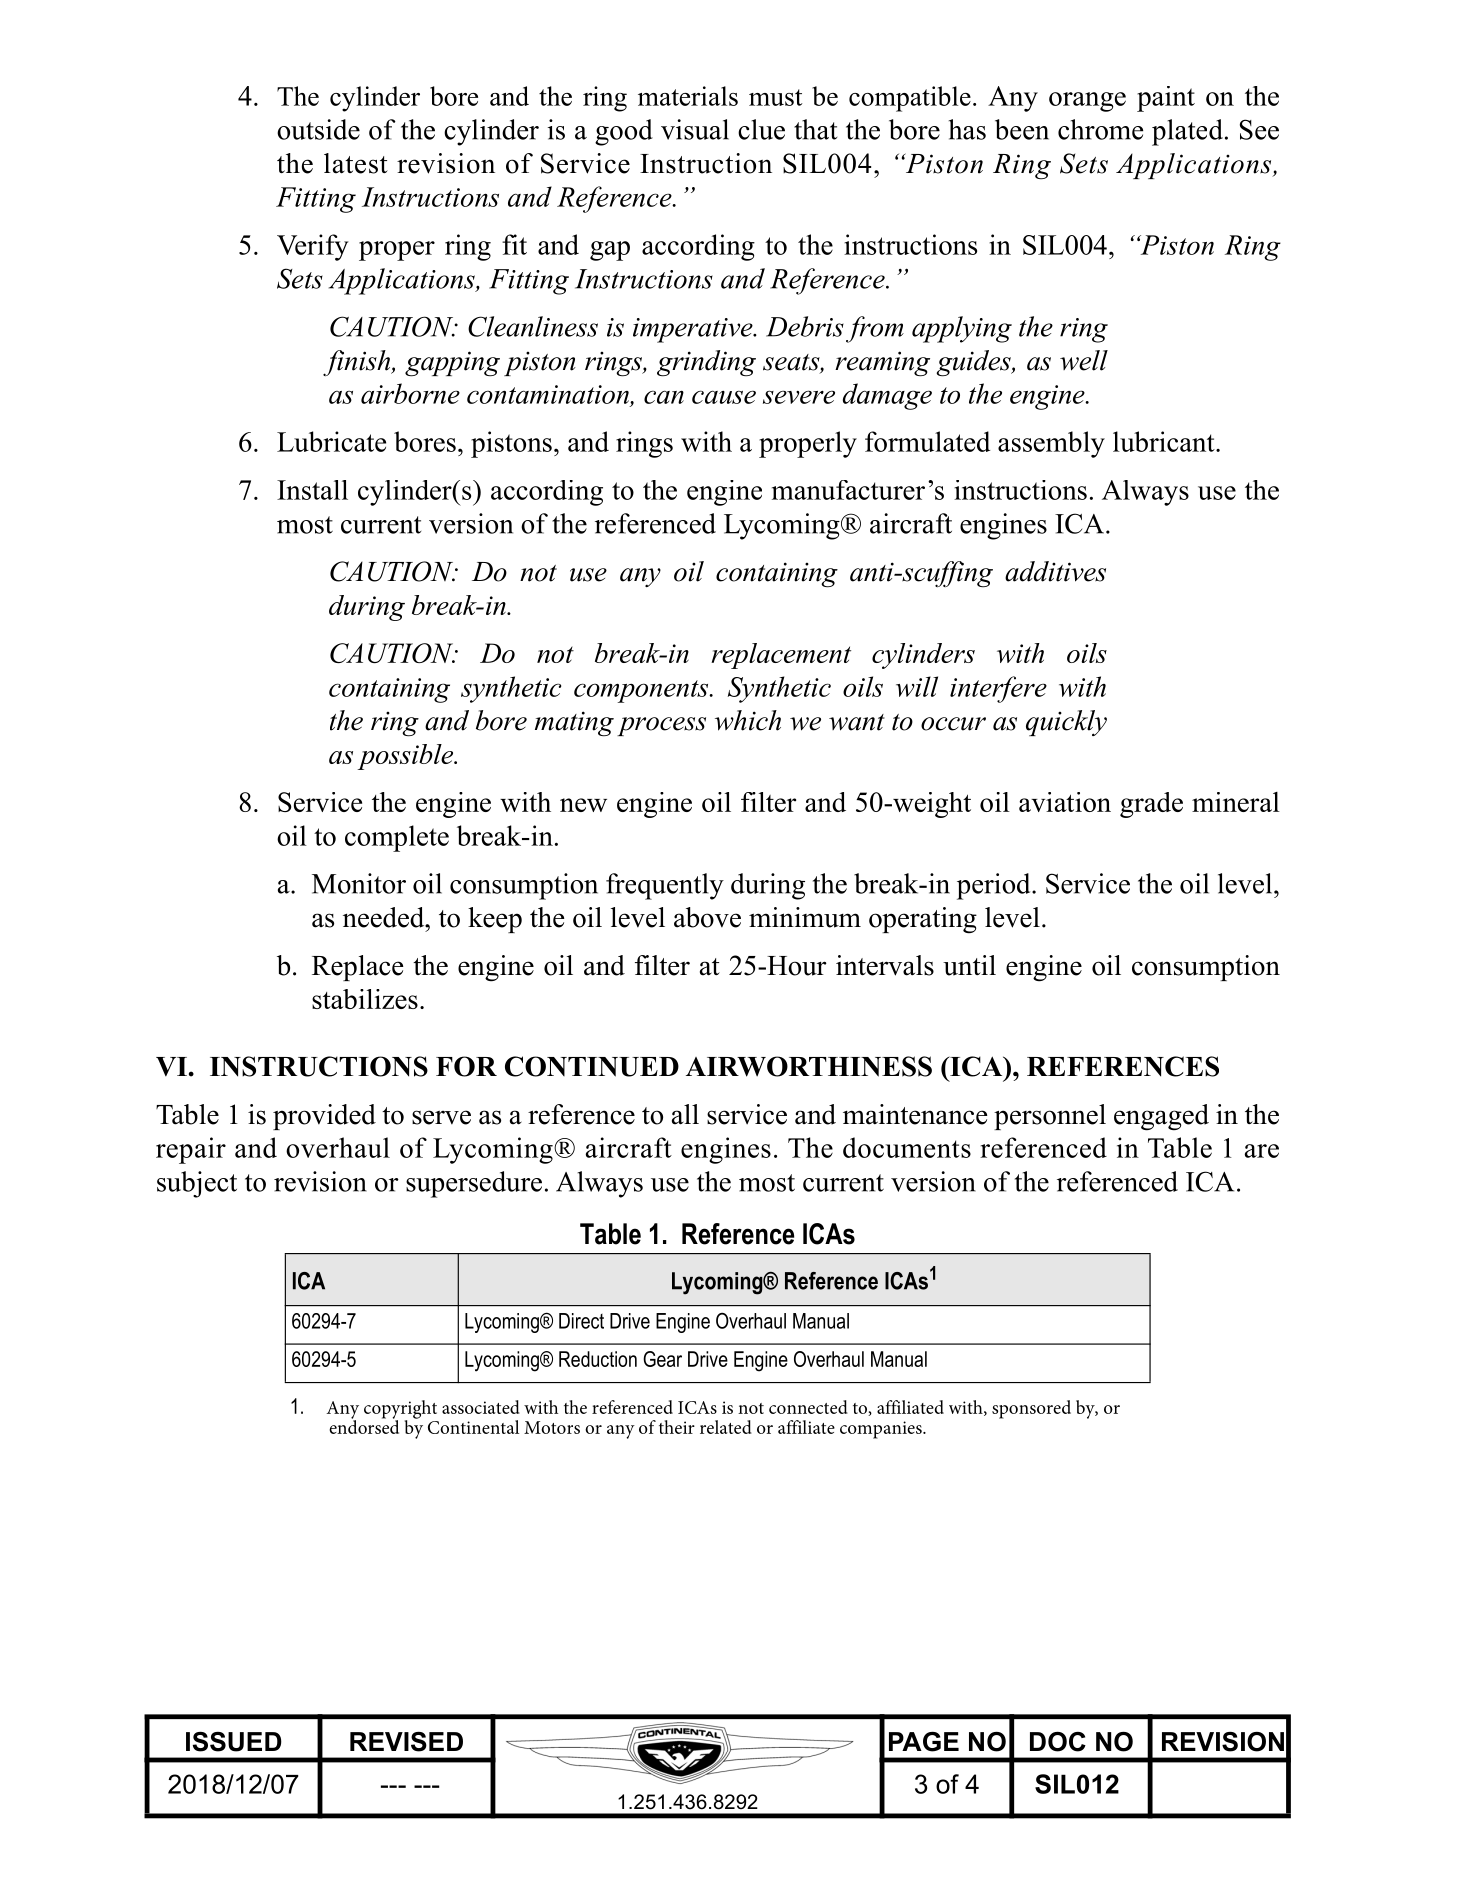 The height and width of the image is (1902, 1470). What do you see at coordinates (695, 129) in the image?
I see `visual` at bounding box center [695, 129].
